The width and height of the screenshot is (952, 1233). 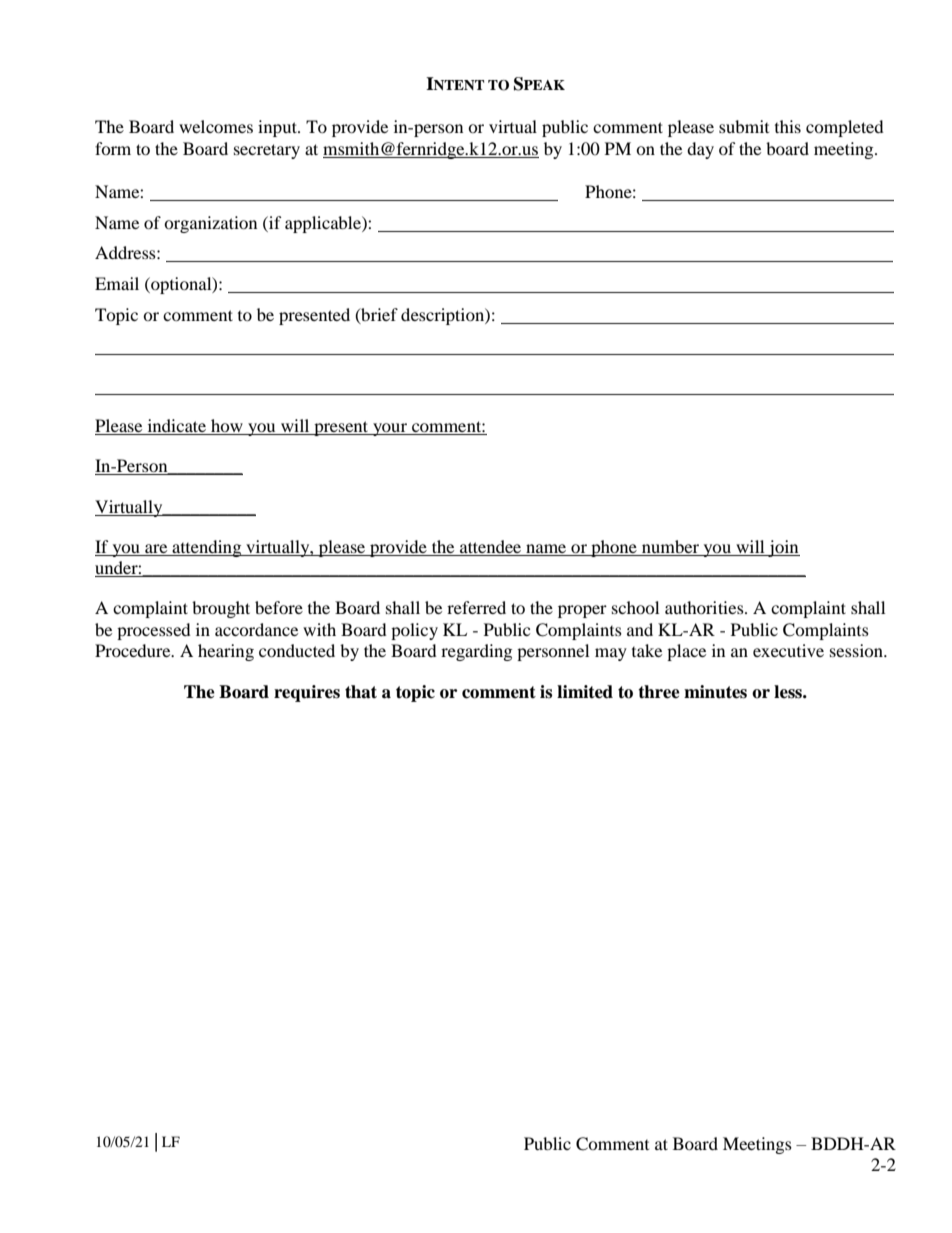 What do you see at coordinates (490, 546) in the screenshot?
I see `attendee` at bounding box center [490, 546].
